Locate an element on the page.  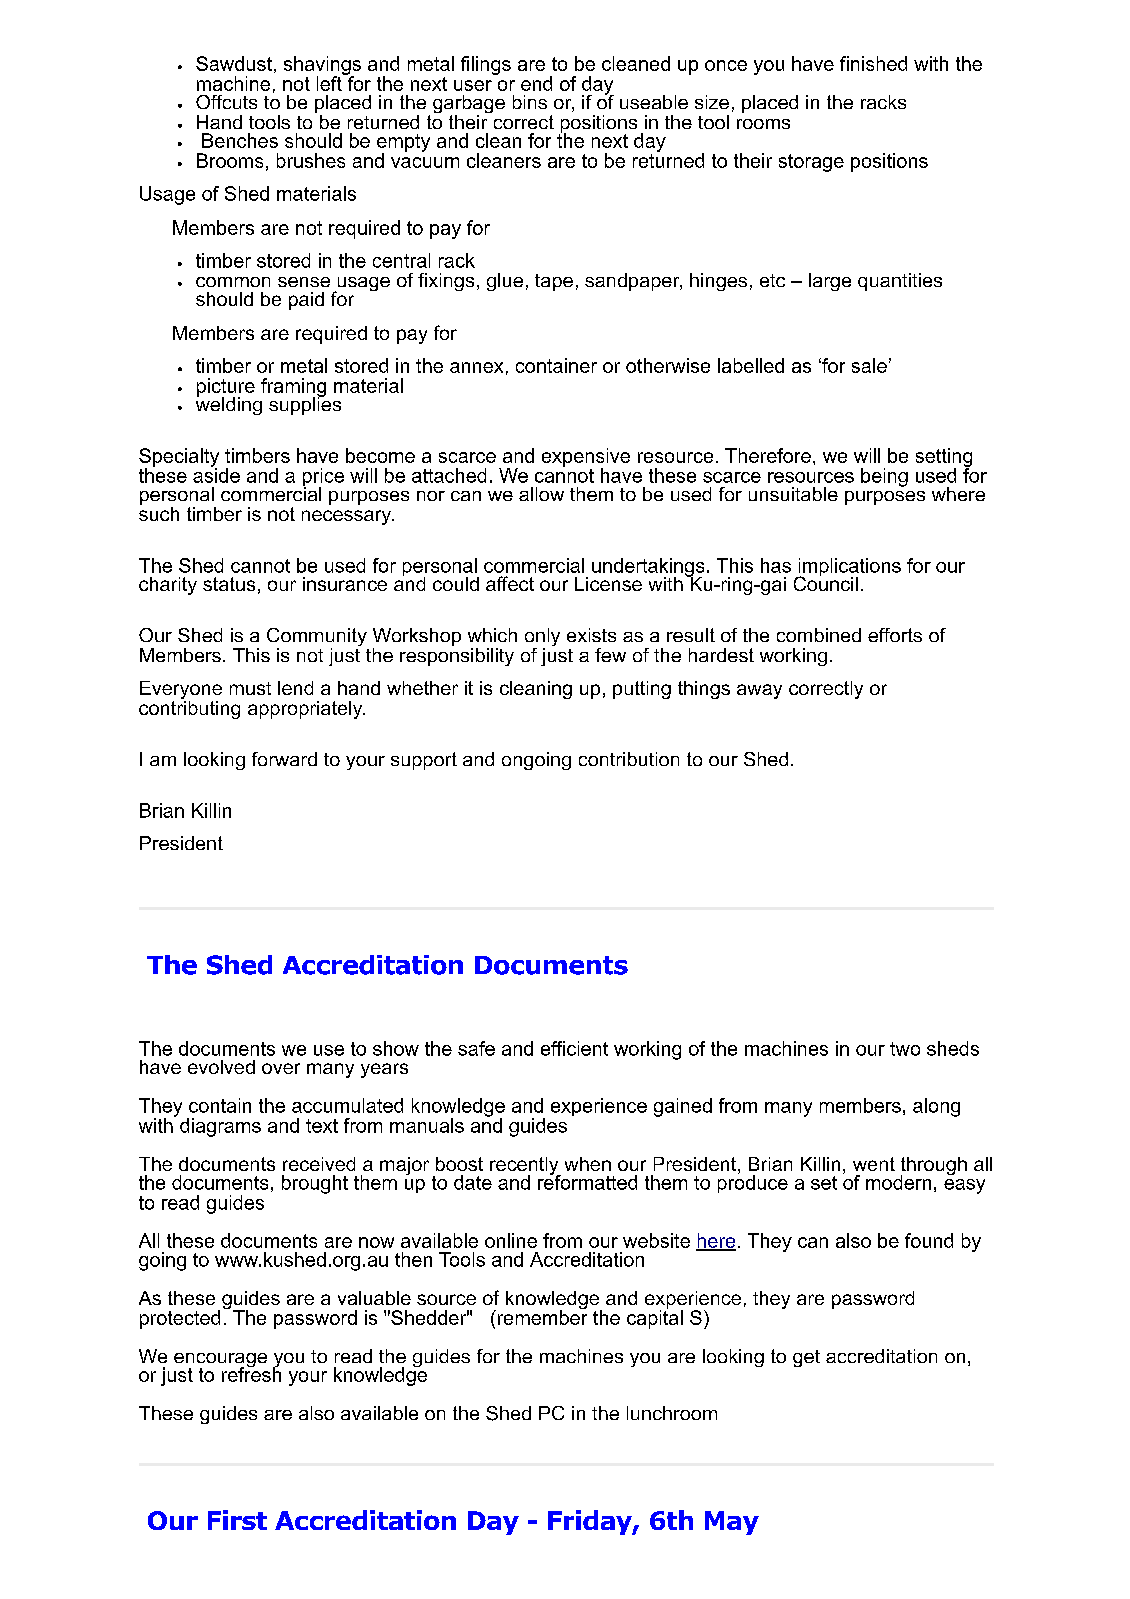
May is located at coordinates (732, 1523).
